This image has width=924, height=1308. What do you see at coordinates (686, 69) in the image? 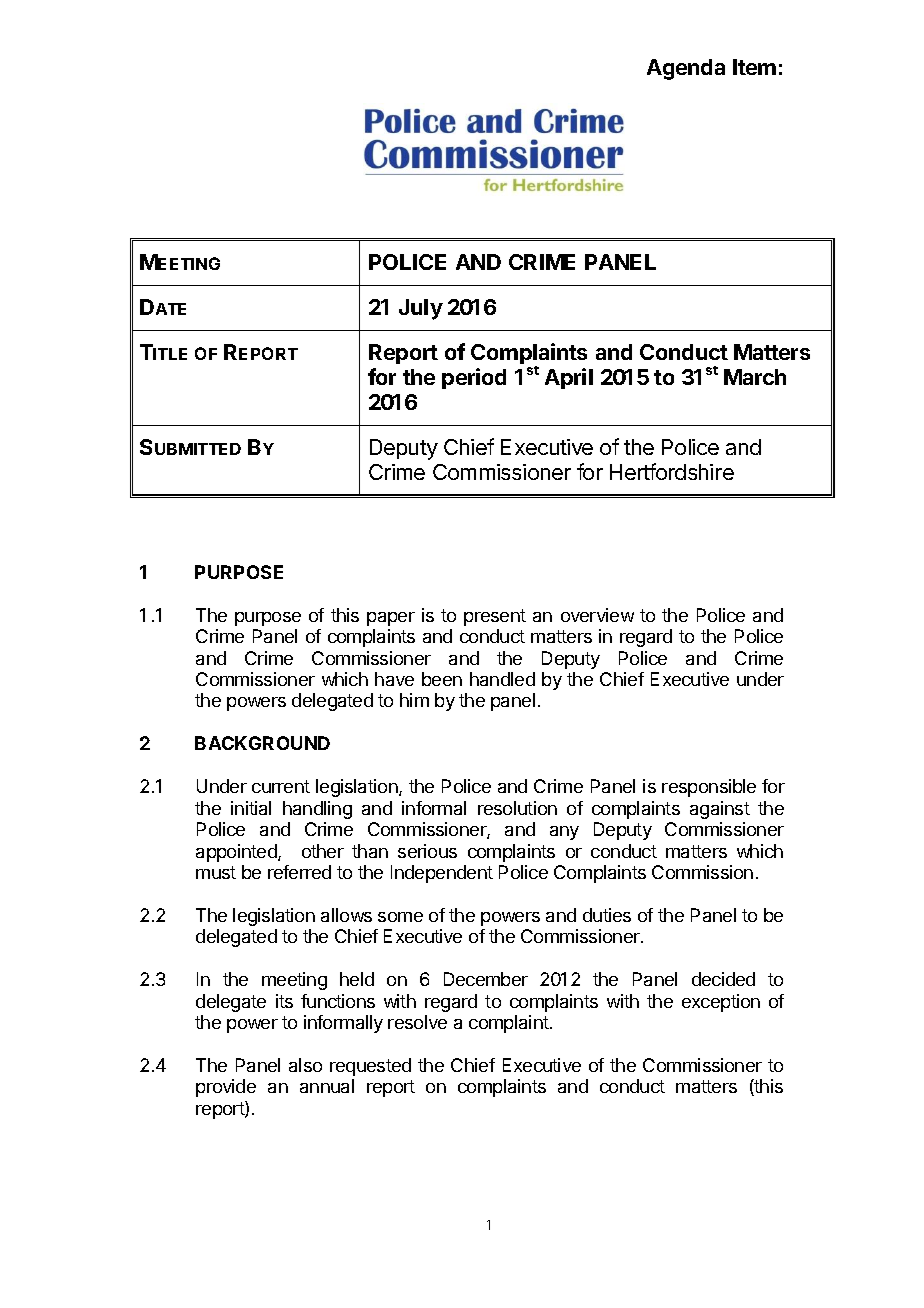
I see `Agenda` at bounding box center [686, 69].
